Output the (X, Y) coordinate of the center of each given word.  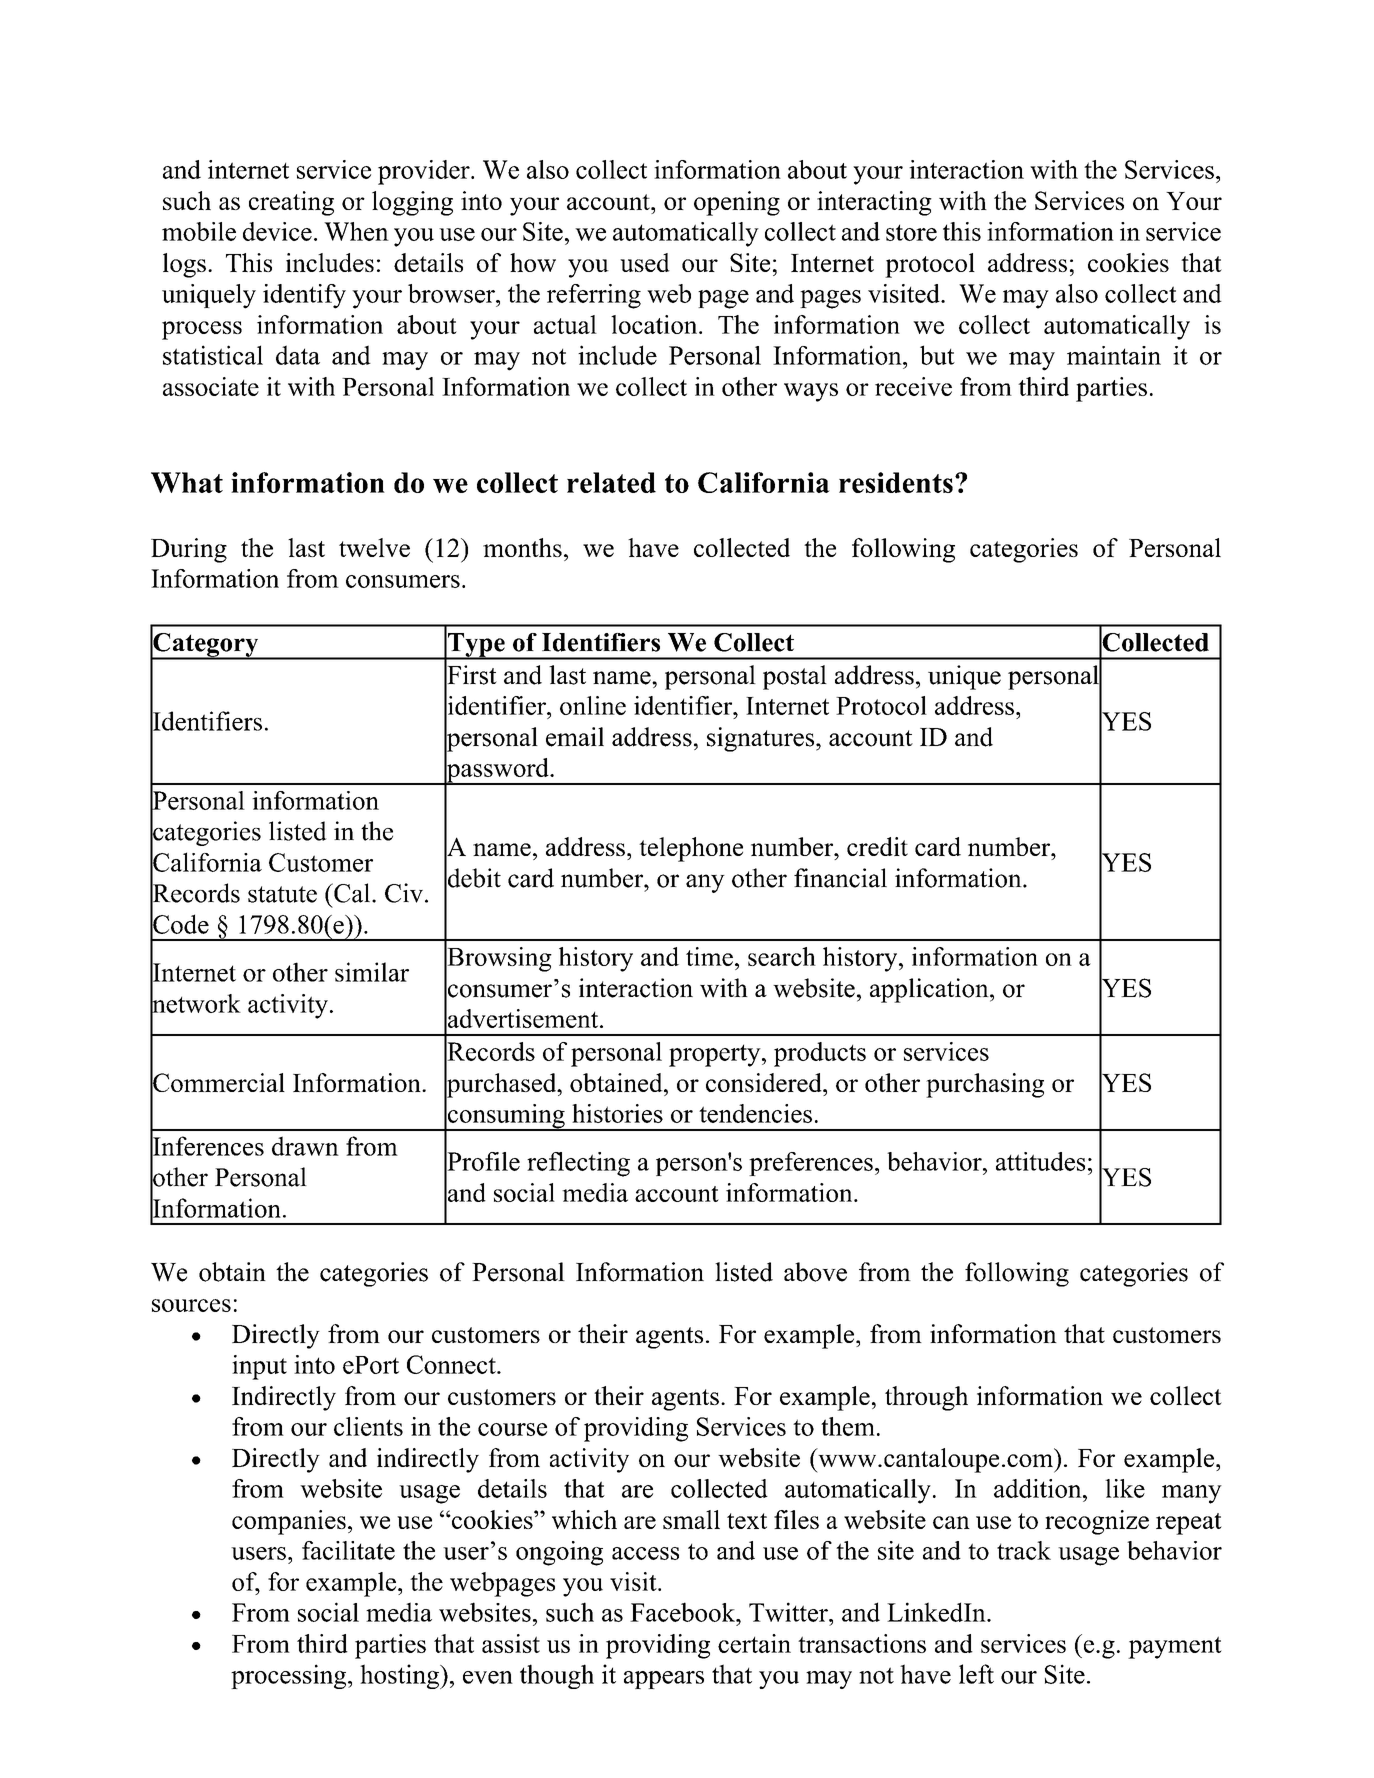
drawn (305, 1146)
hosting (400, 1676)
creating (291, 203)
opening (737, 203)
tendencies (755, 1113)
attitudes (1040, 1161)
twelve (374, 547)
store (911, 232)
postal (795, 677)
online (593, 705)
